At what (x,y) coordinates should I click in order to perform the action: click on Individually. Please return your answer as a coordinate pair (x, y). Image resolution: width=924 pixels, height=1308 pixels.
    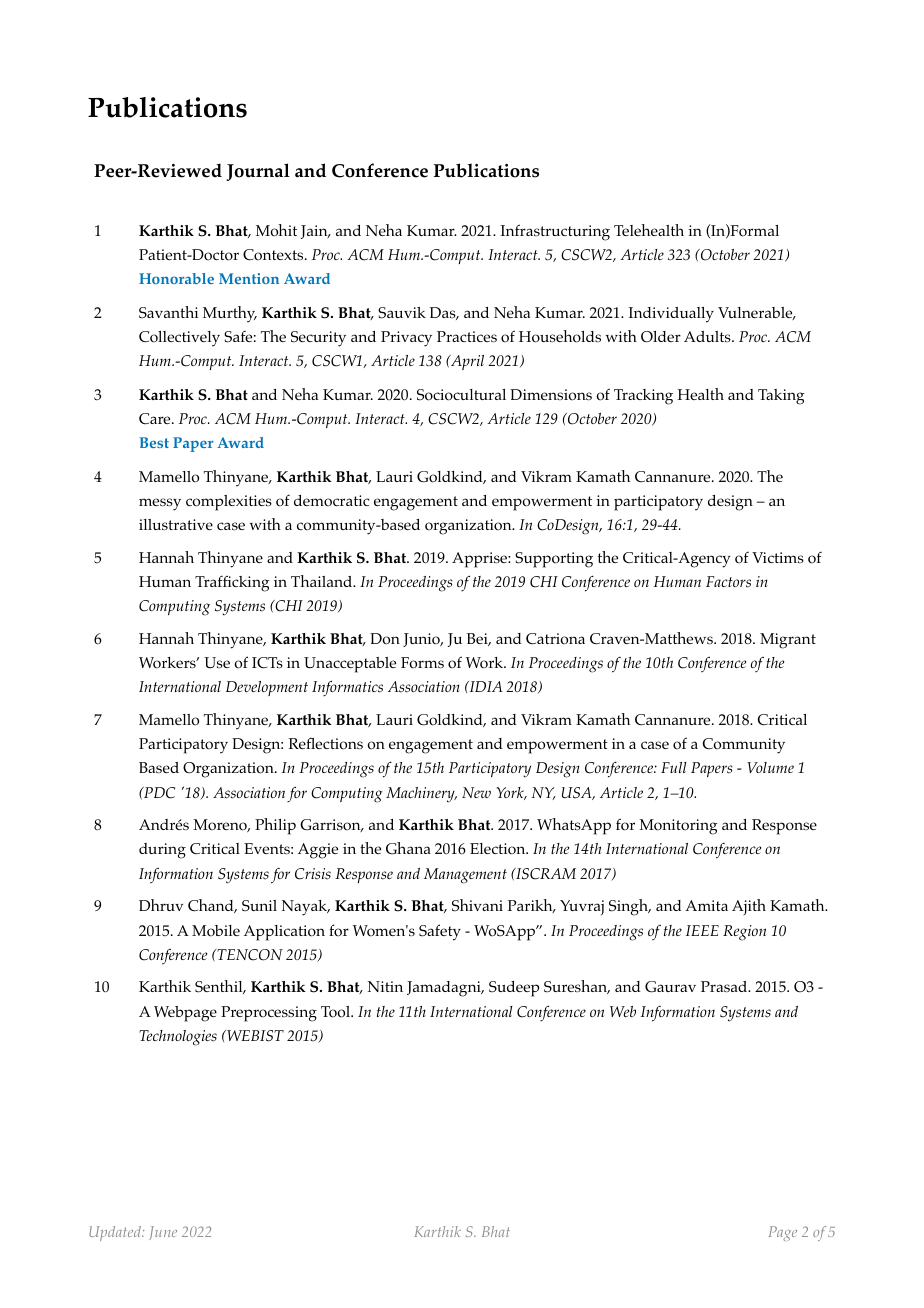
    Looking at the image, I should click on (671, 315).
